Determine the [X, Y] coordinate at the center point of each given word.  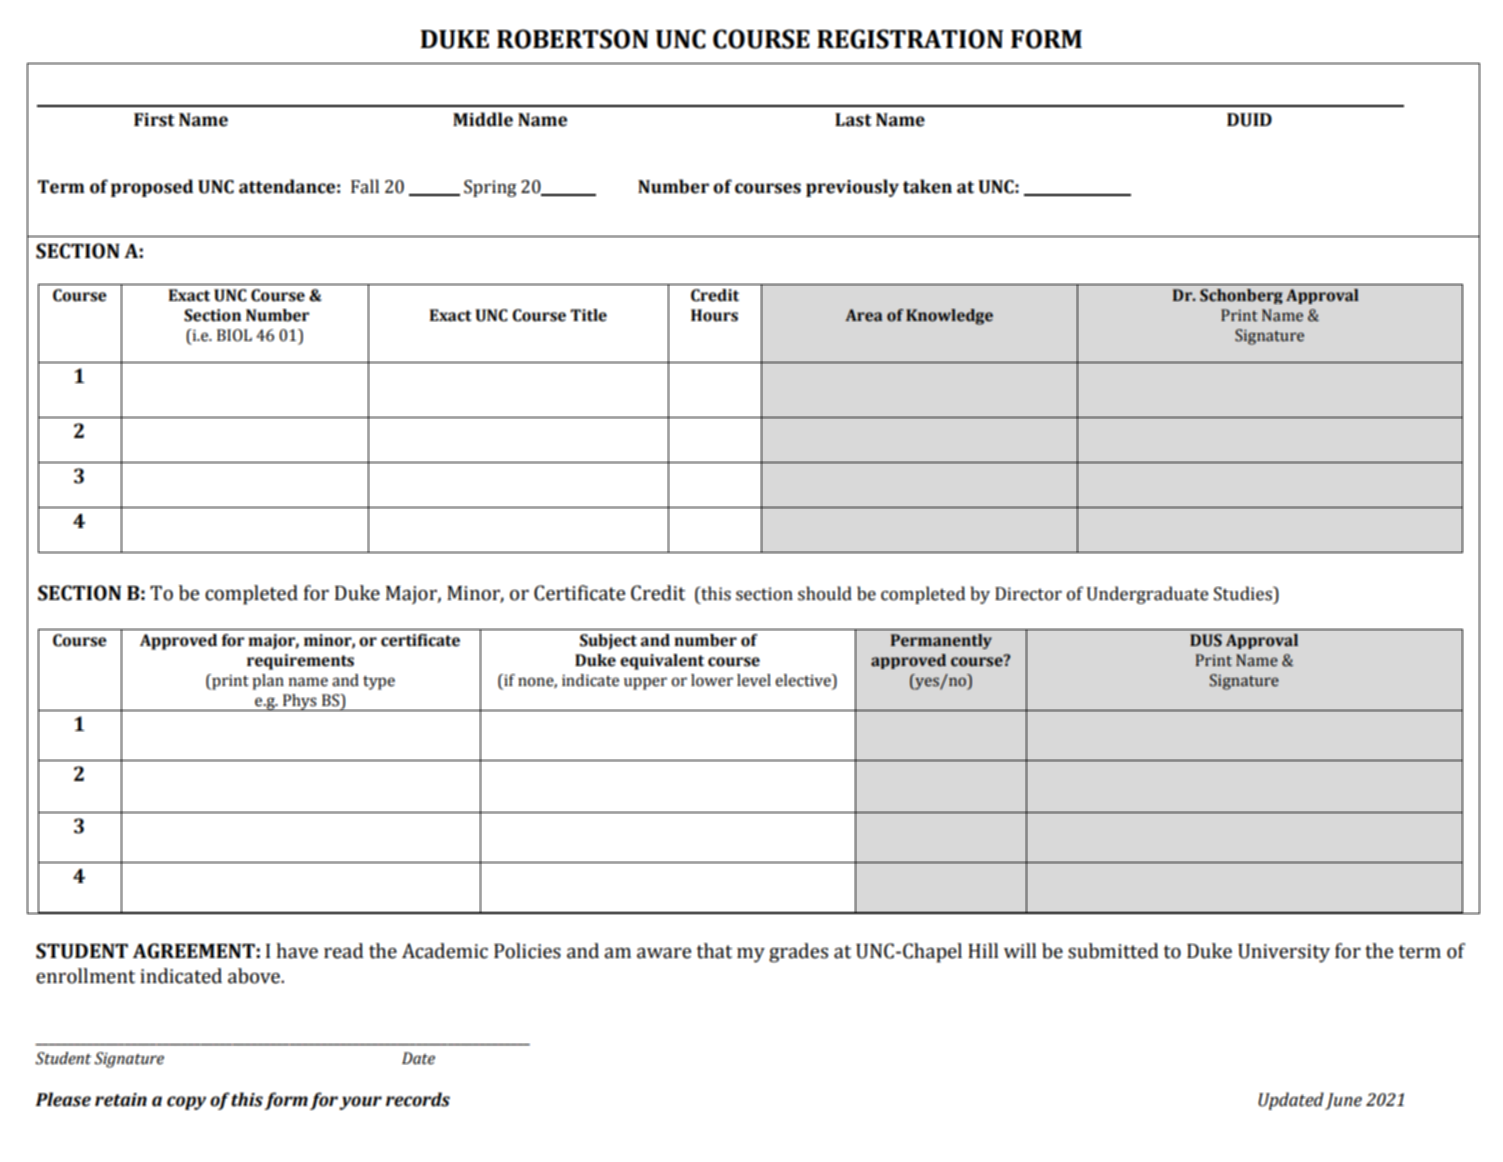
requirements [300, 662]
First [154, 120]
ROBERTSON [573, 39]
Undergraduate [1147, 595]
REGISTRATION [910, 39]
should [825, 593]
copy [186, 1103]
